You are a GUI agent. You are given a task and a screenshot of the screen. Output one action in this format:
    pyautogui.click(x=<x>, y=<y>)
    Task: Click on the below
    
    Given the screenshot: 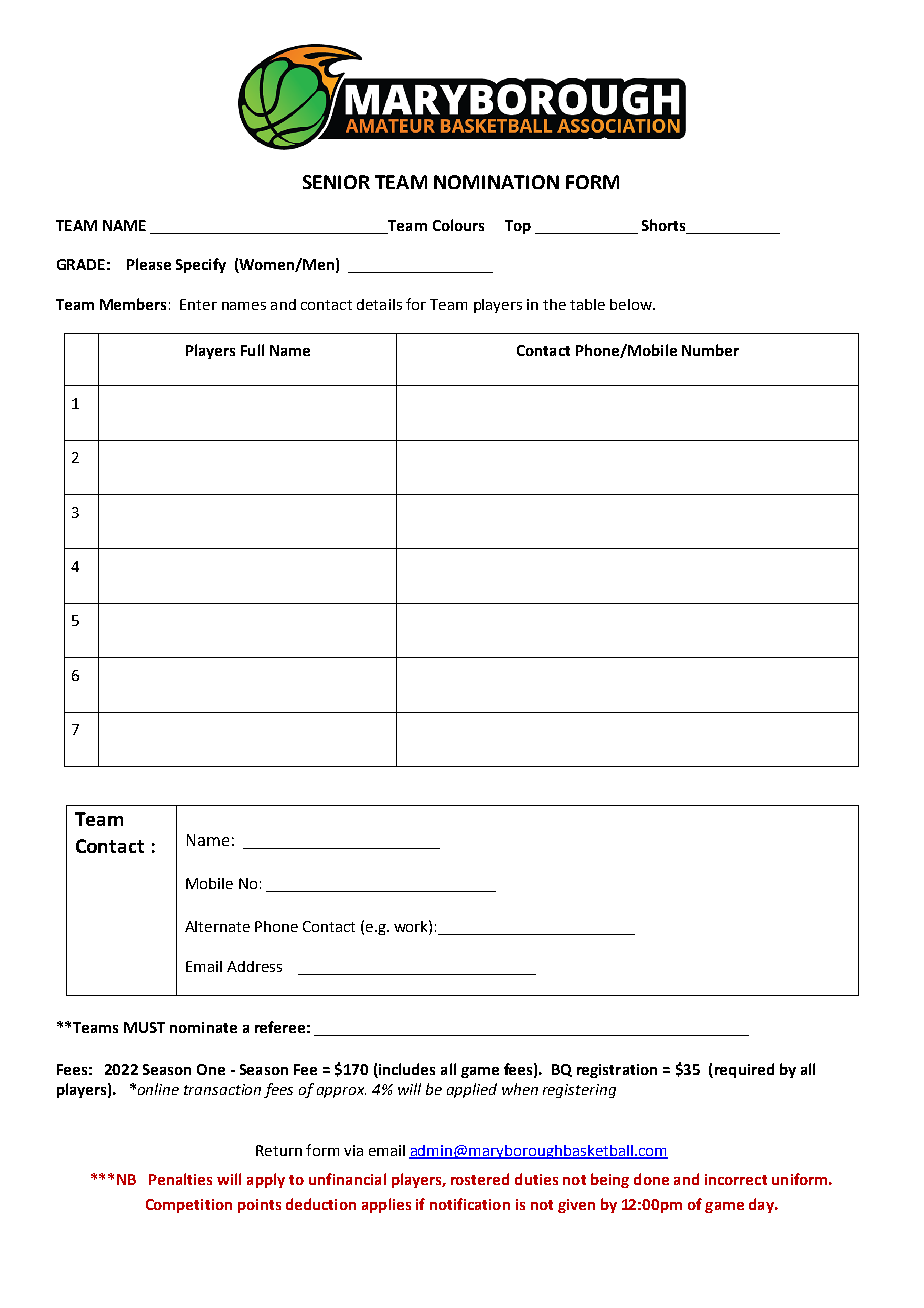 What is the action you would take?
    pyautogui.click(x=632, y=304)
